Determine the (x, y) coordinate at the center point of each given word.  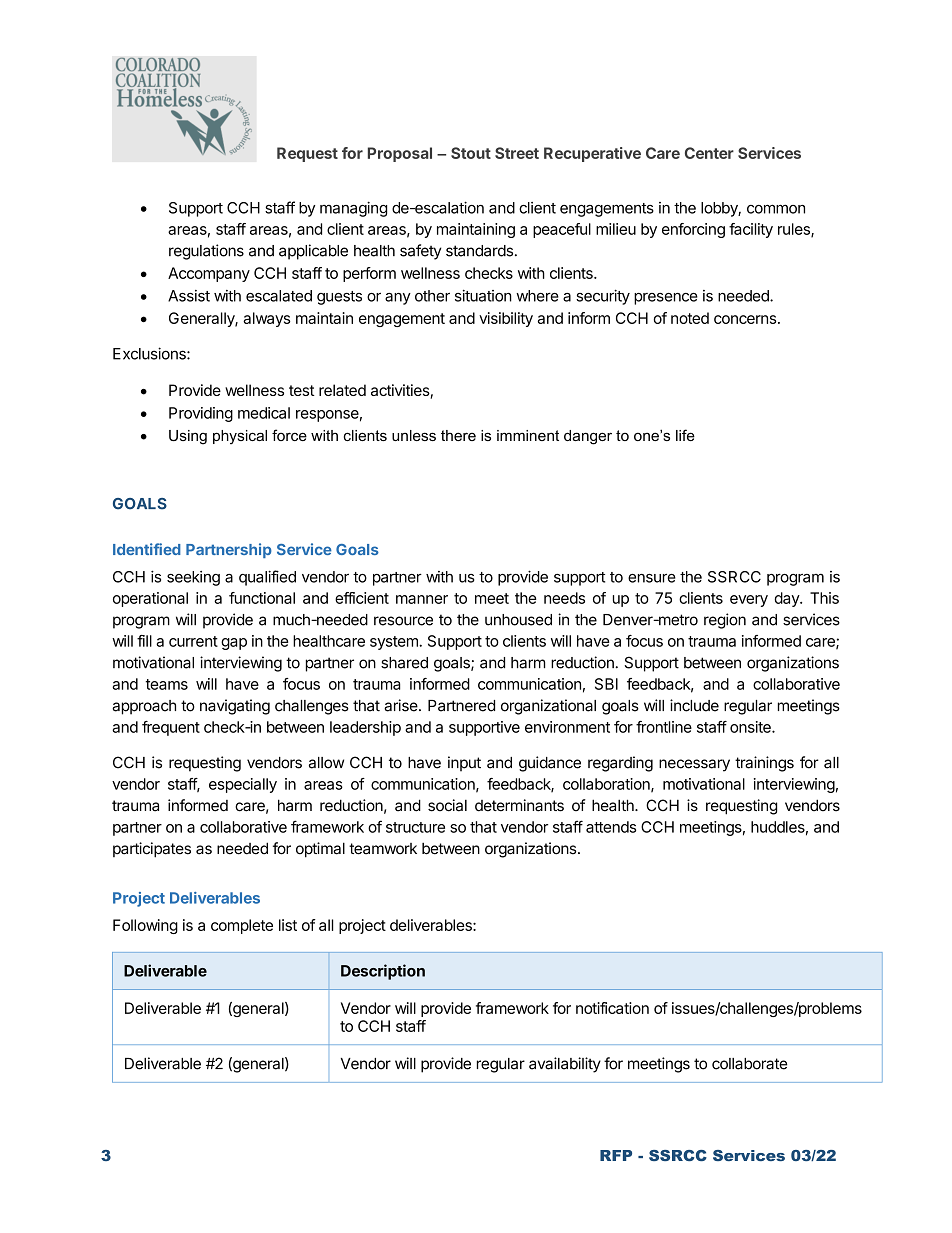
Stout (471, 153)
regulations (206, 252)
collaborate (749, 1064)
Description (383, 972)
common (776, 209)
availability (565, 1065)
